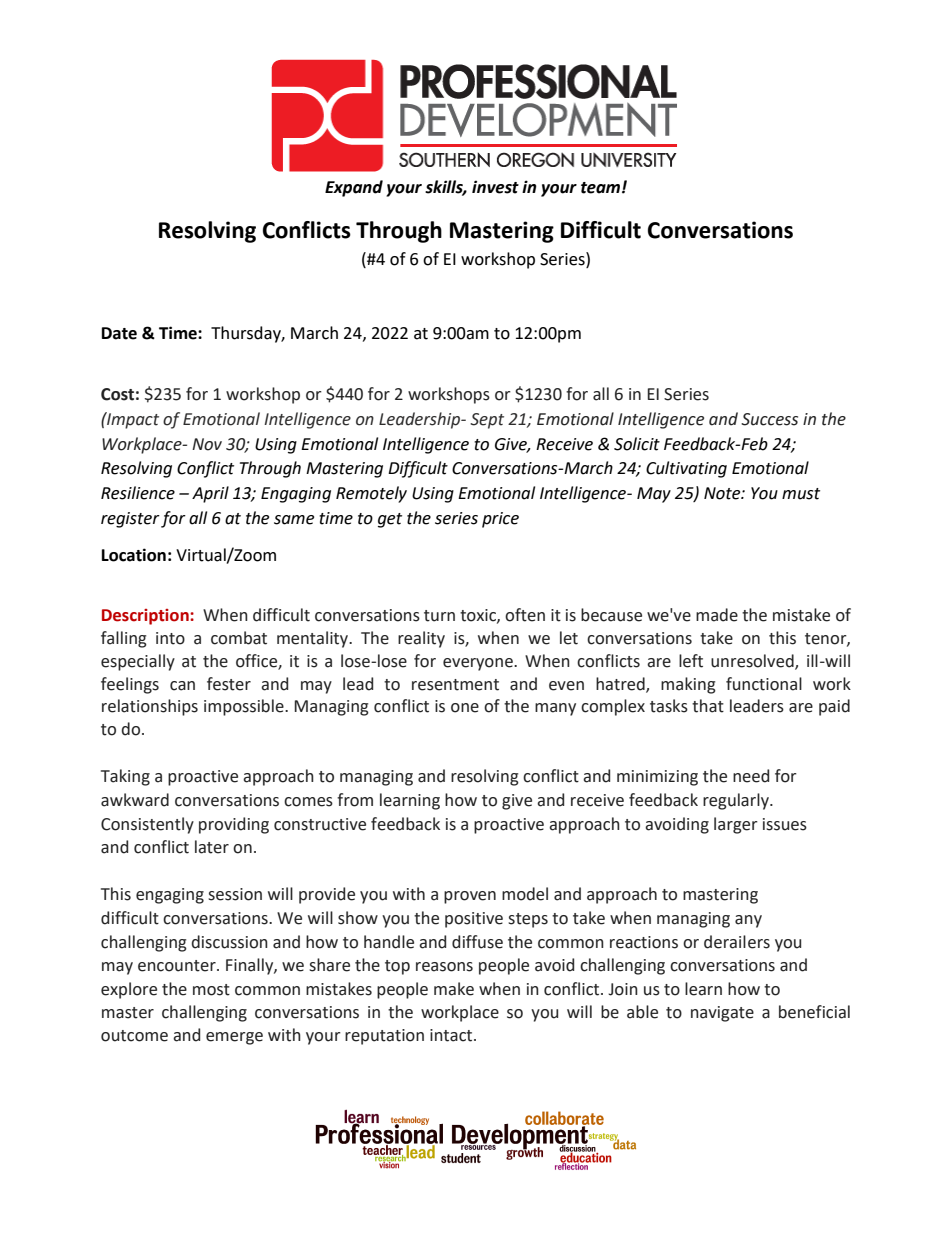  What do you see at coordinates (722, 1014) in the page?
I see `navigate` at bounding box center [722, 1014].
